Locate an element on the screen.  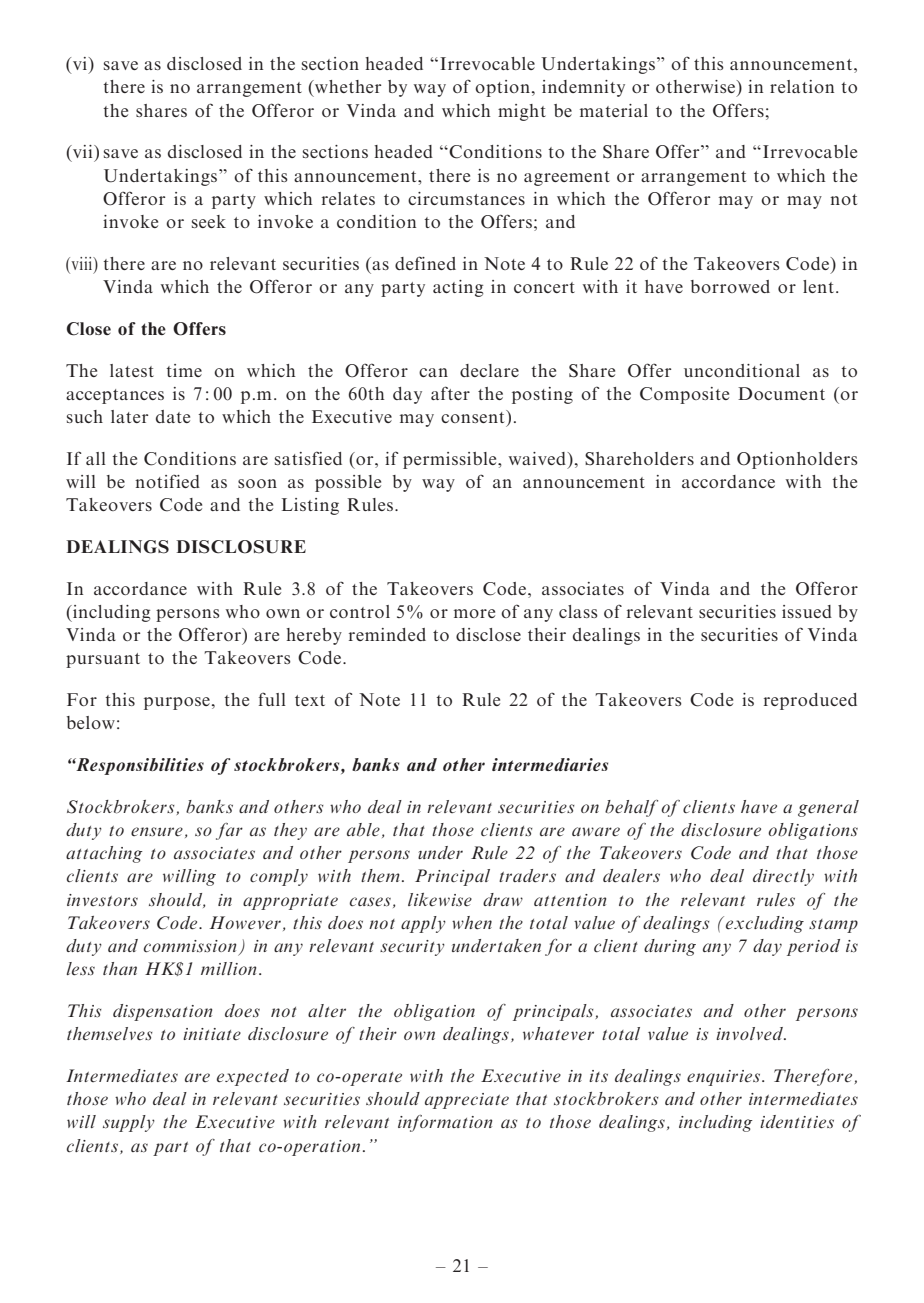
appreciate is located at coordinates (467, 1101).
